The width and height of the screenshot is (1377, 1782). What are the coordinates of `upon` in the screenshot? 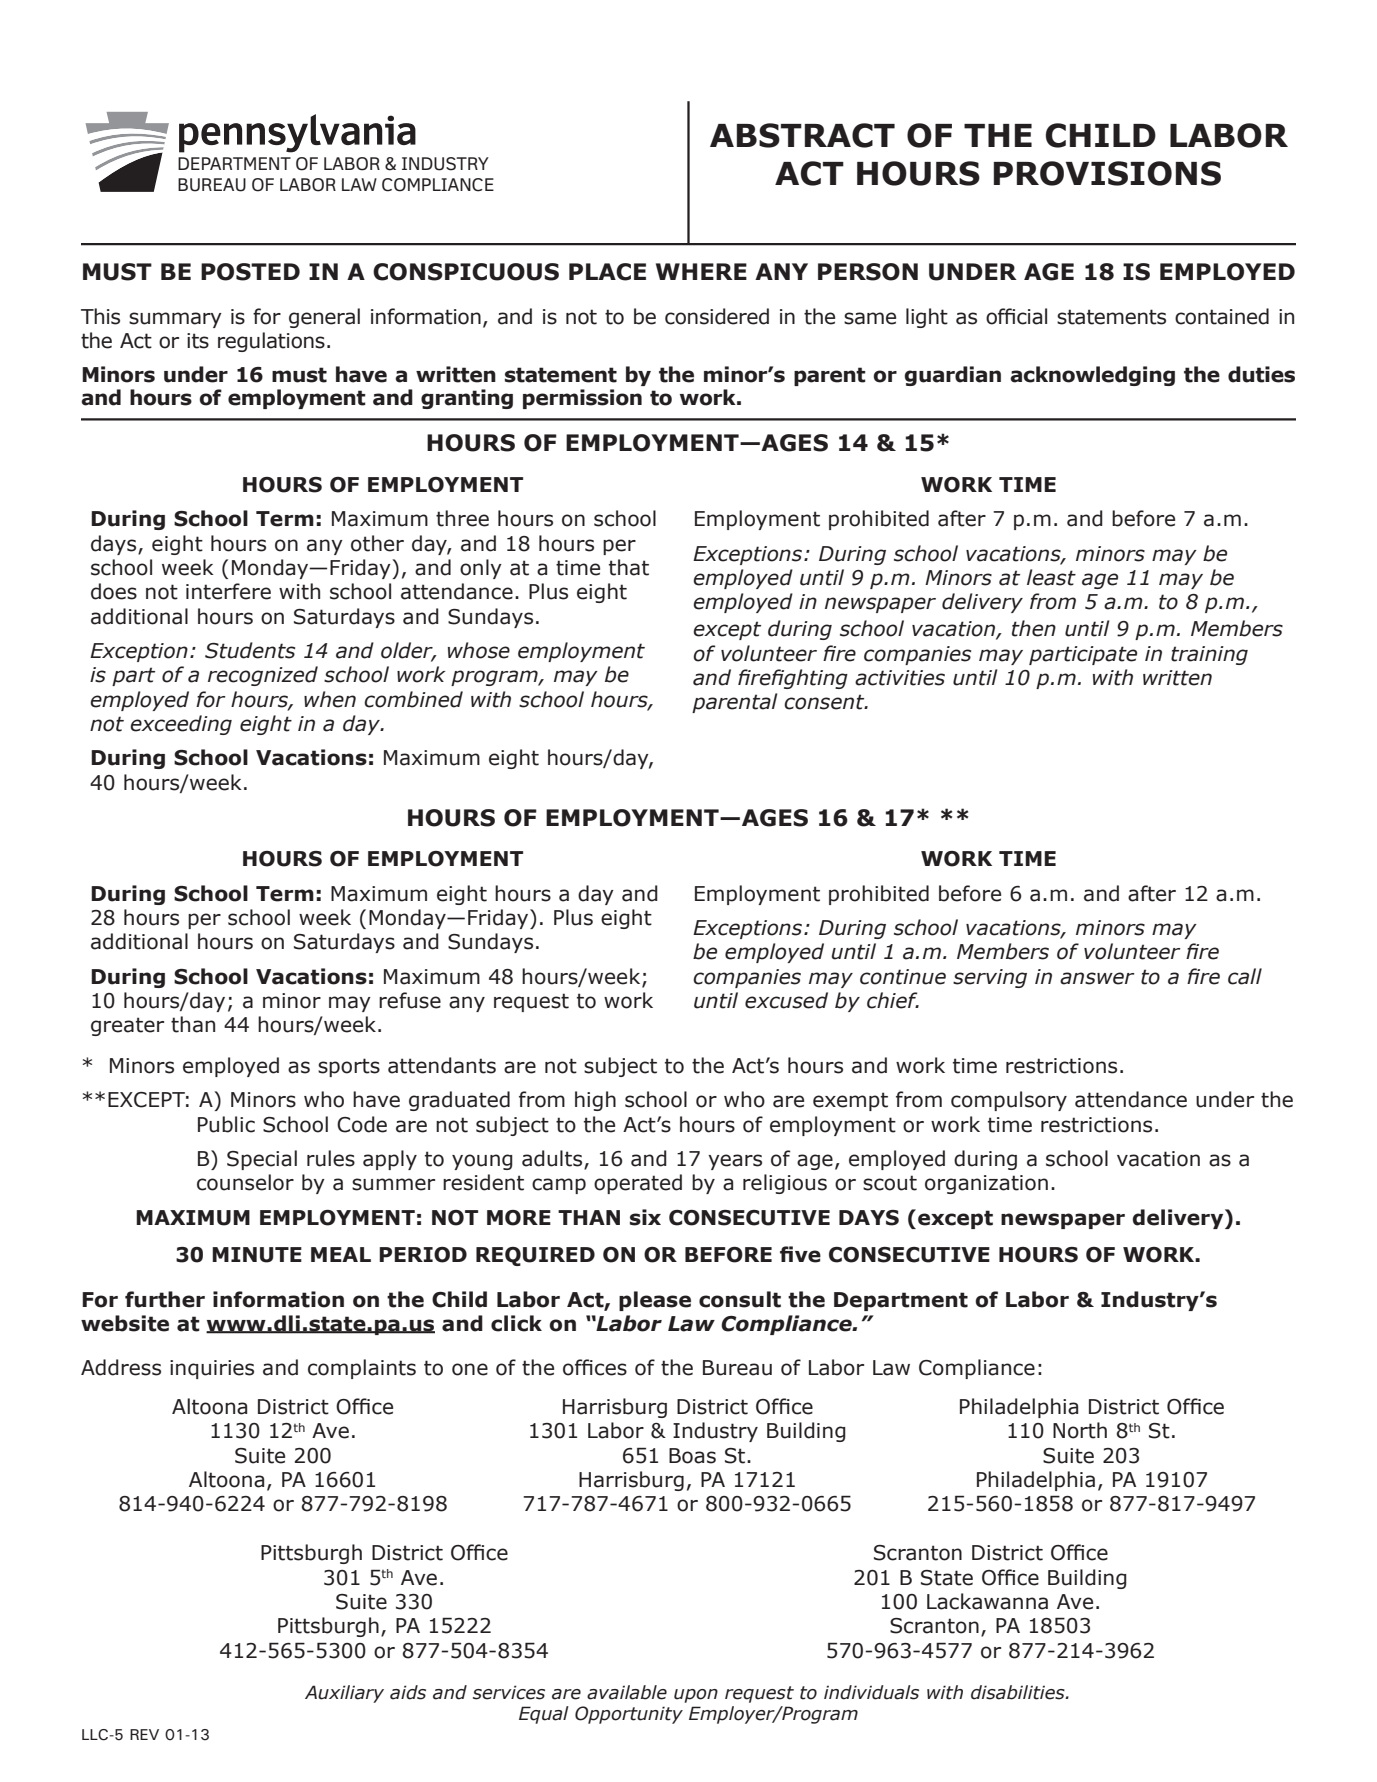 It's located at (696, 1696).
